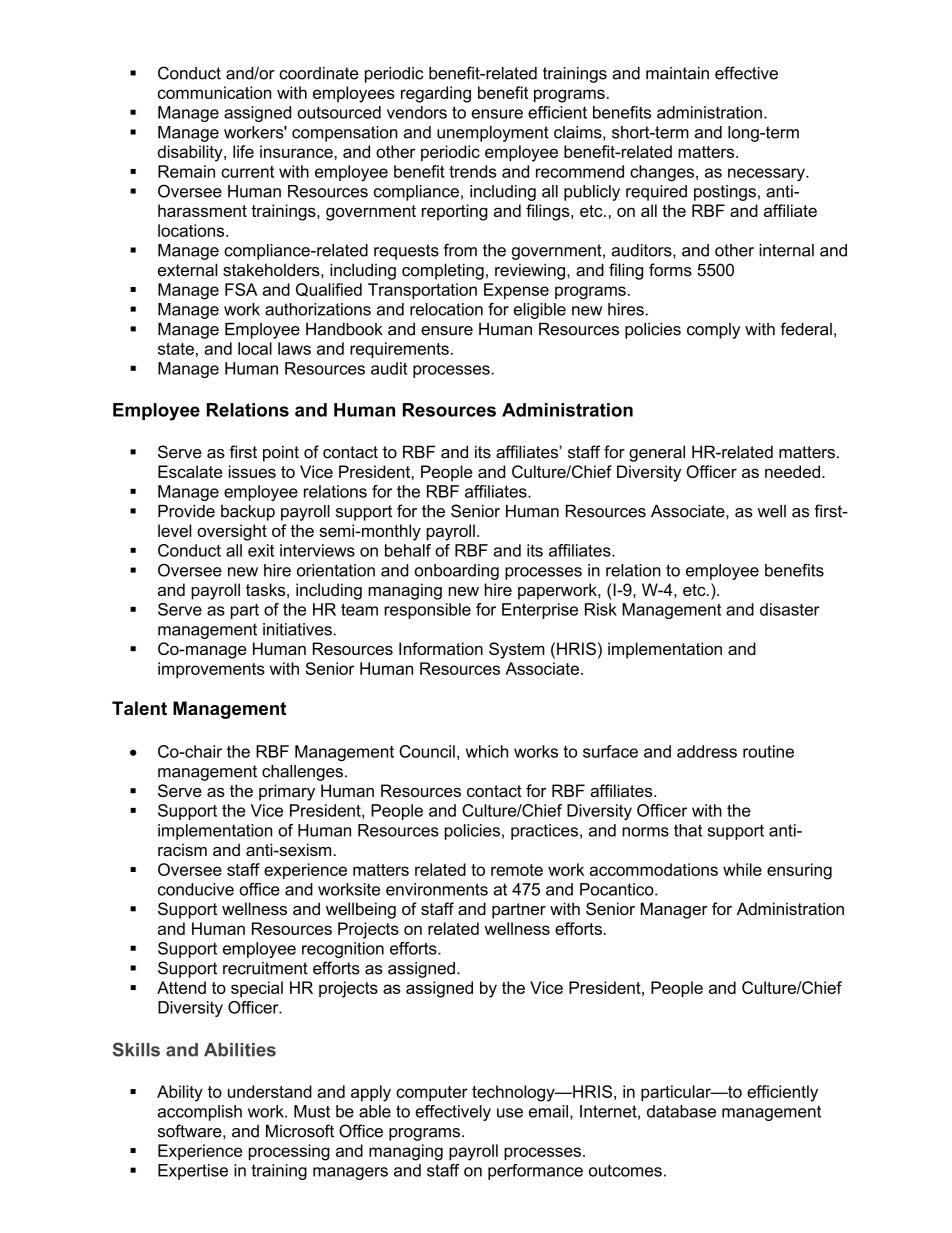  What do you see at coordinates (211, 670) in the document?
I see `improvements` at bounding box center [211, 670].
